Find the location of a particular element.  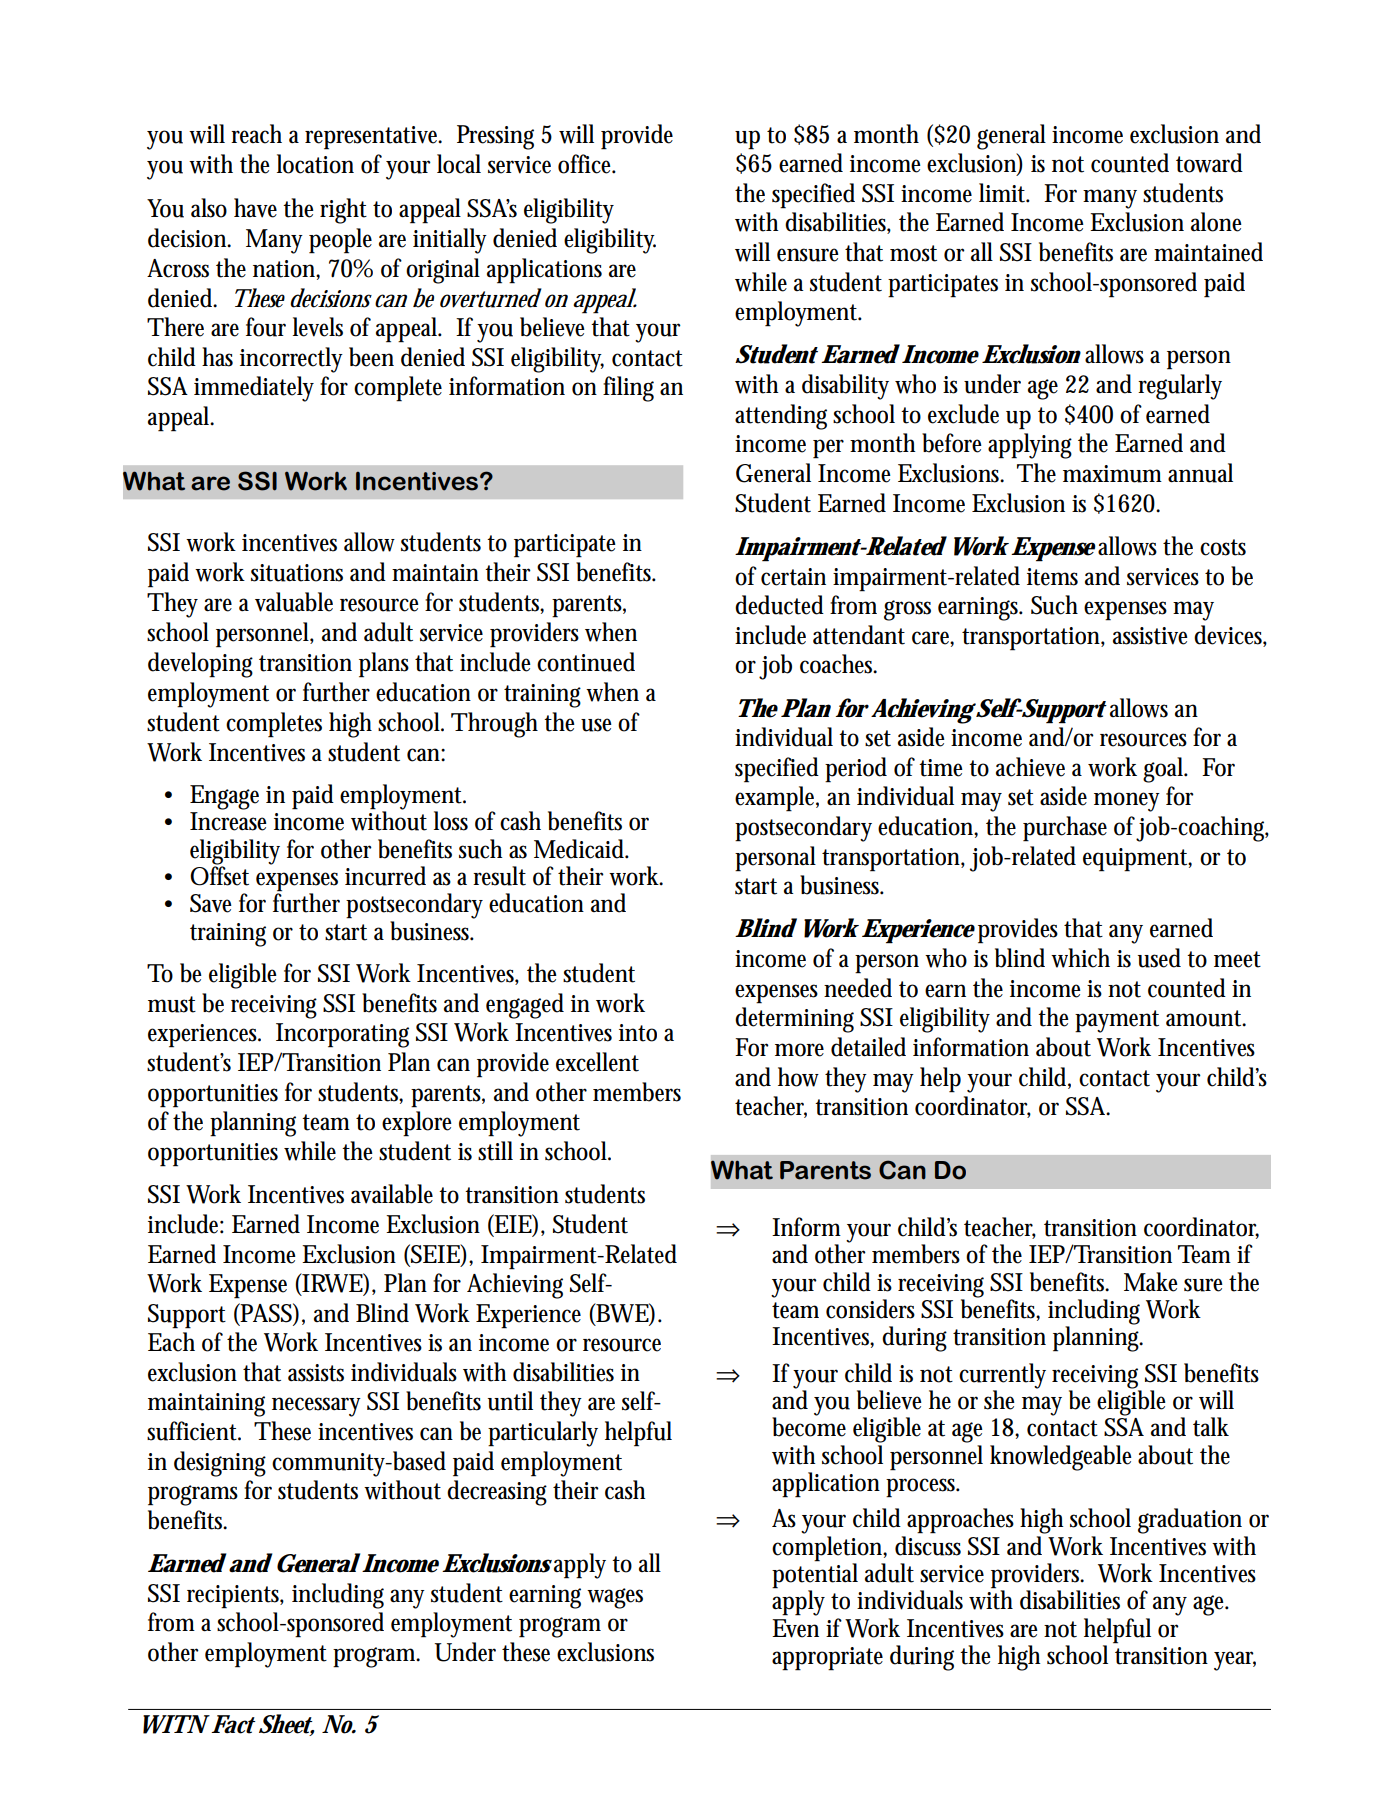

which is located at coordinates (1080, 958).
